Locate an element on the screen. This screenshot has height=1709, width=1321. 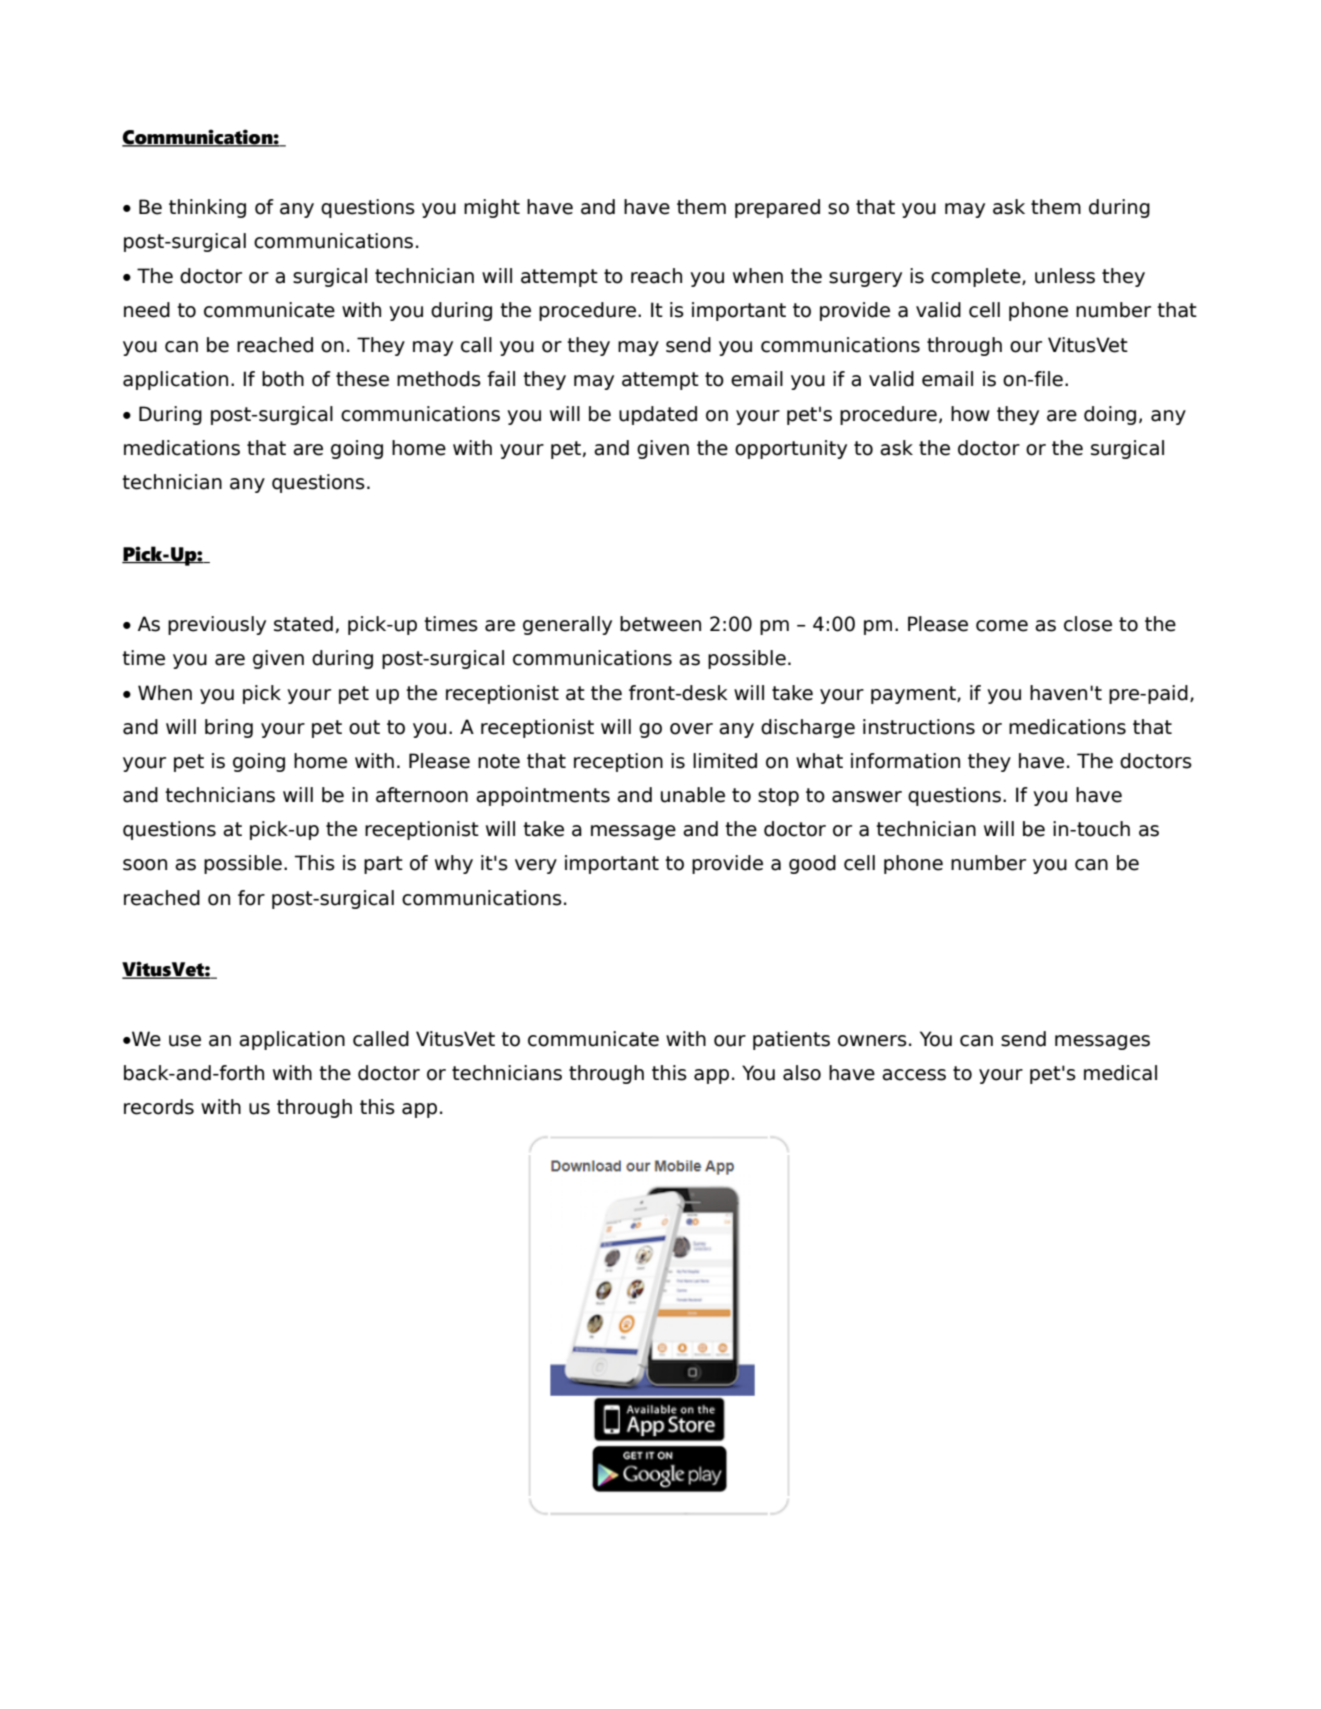
complete is located at coordinates (977, 277).
